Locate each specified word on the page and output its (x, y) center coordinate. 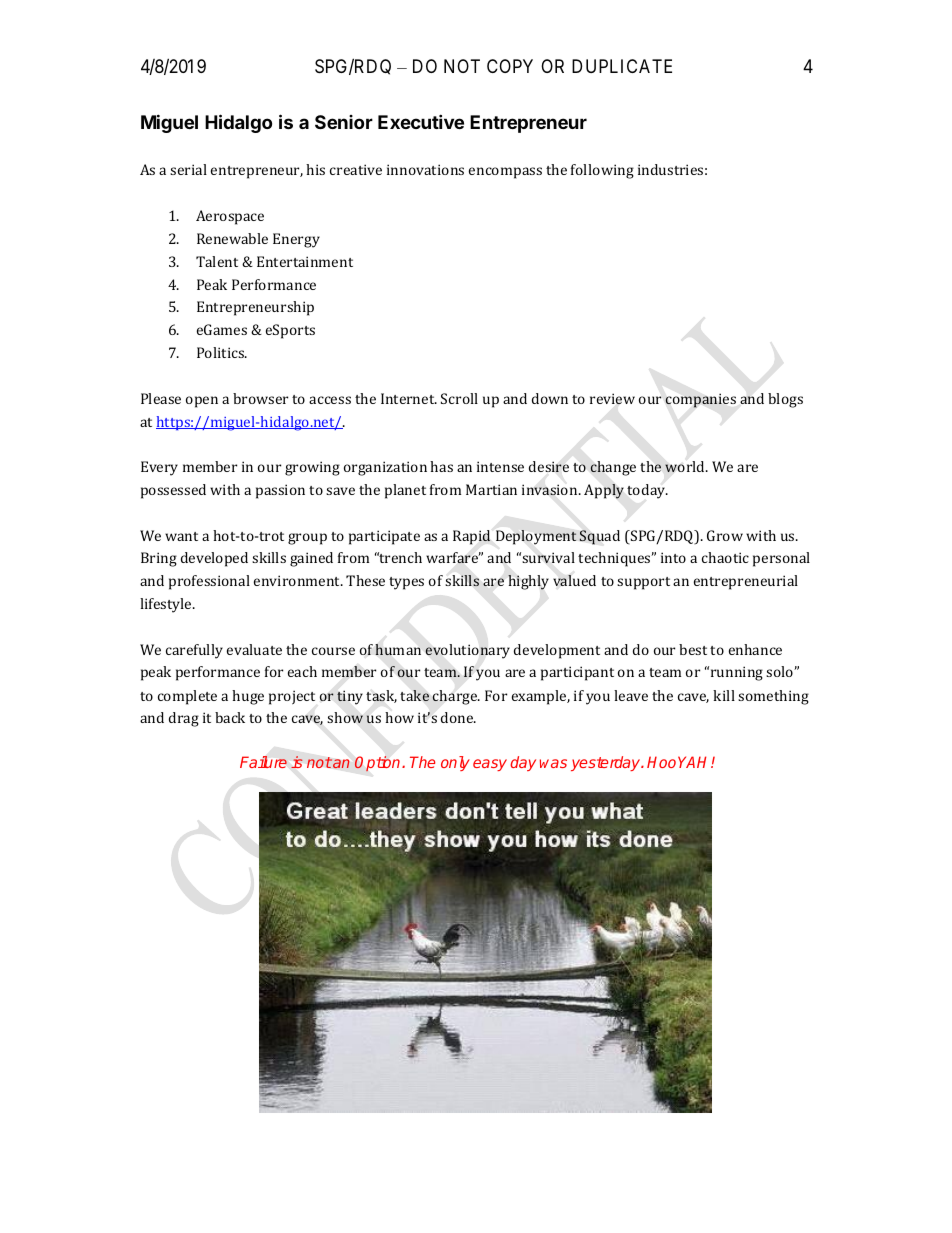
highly (528, 582)
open (202, 402)
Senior (344, 122)
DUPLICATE (622, 66)
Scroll (459, 398)
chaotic (725, 557)
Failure (263, 762)
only (455, 763)
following (602, 171)
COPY (510, 66)
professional (209, 582)
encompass (505, 173)
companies (700, 400)
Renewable (232, 238)
